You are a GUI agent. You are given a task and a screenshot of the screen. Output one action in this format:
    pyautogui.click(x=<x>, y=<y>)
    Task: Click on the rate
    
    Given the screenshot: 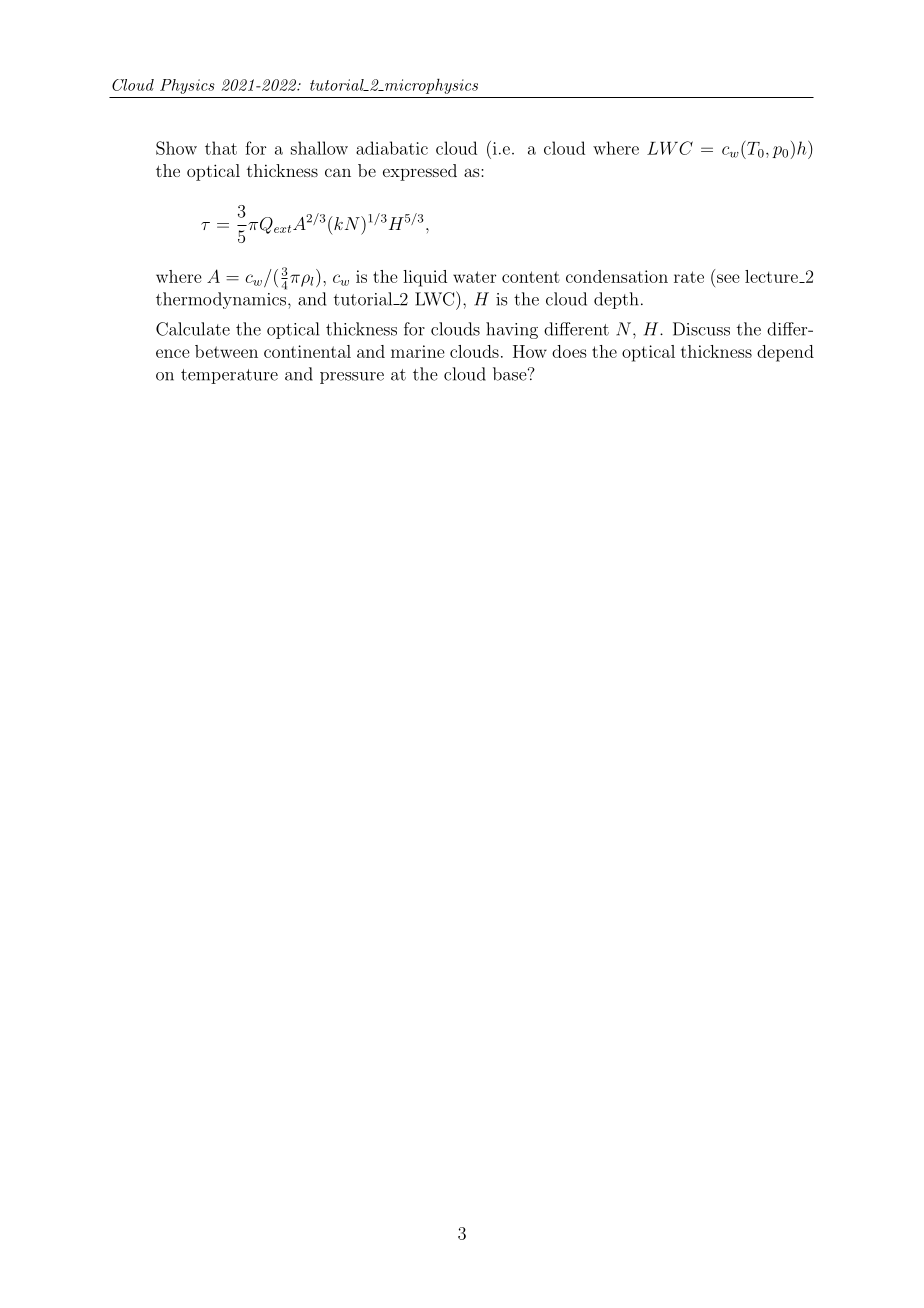 What is the action you would take?
    pyautogui.click(x=689, y=277)
